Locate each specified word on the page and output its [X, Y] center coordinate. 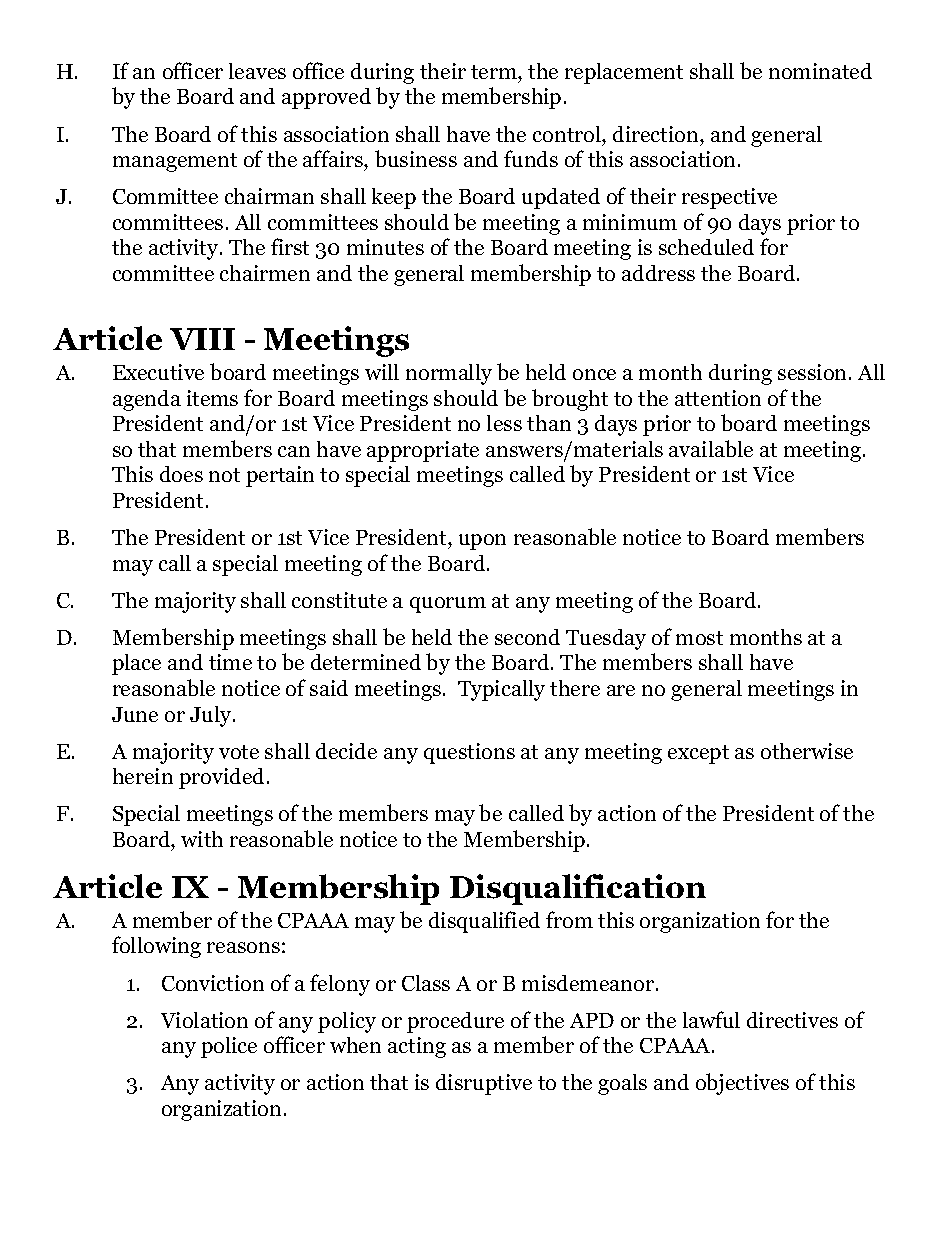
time [230, 662]
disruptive [484, 1084]
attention [718, 398]
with [202, 839]
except [698, 754]
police [229, 1047]
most [699, 638]
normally [449, 374]
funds [531, 158]
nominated [820, 71]
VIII [202, 339]
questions [469, 753]
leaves [257, 71]
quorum [448, 605]
